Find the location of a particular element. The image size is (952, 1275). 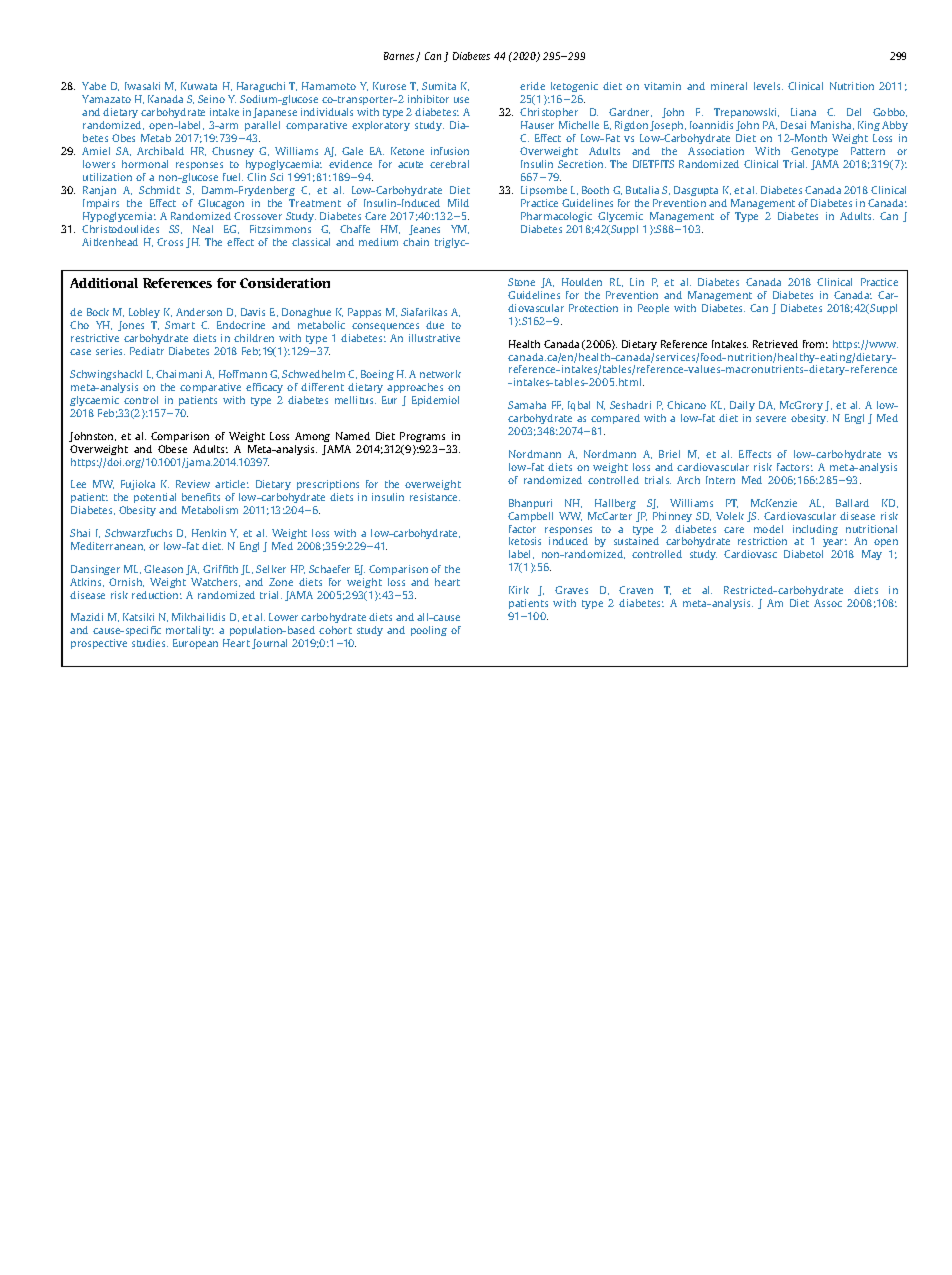

Campbell is located at coordinates (530, 517).
